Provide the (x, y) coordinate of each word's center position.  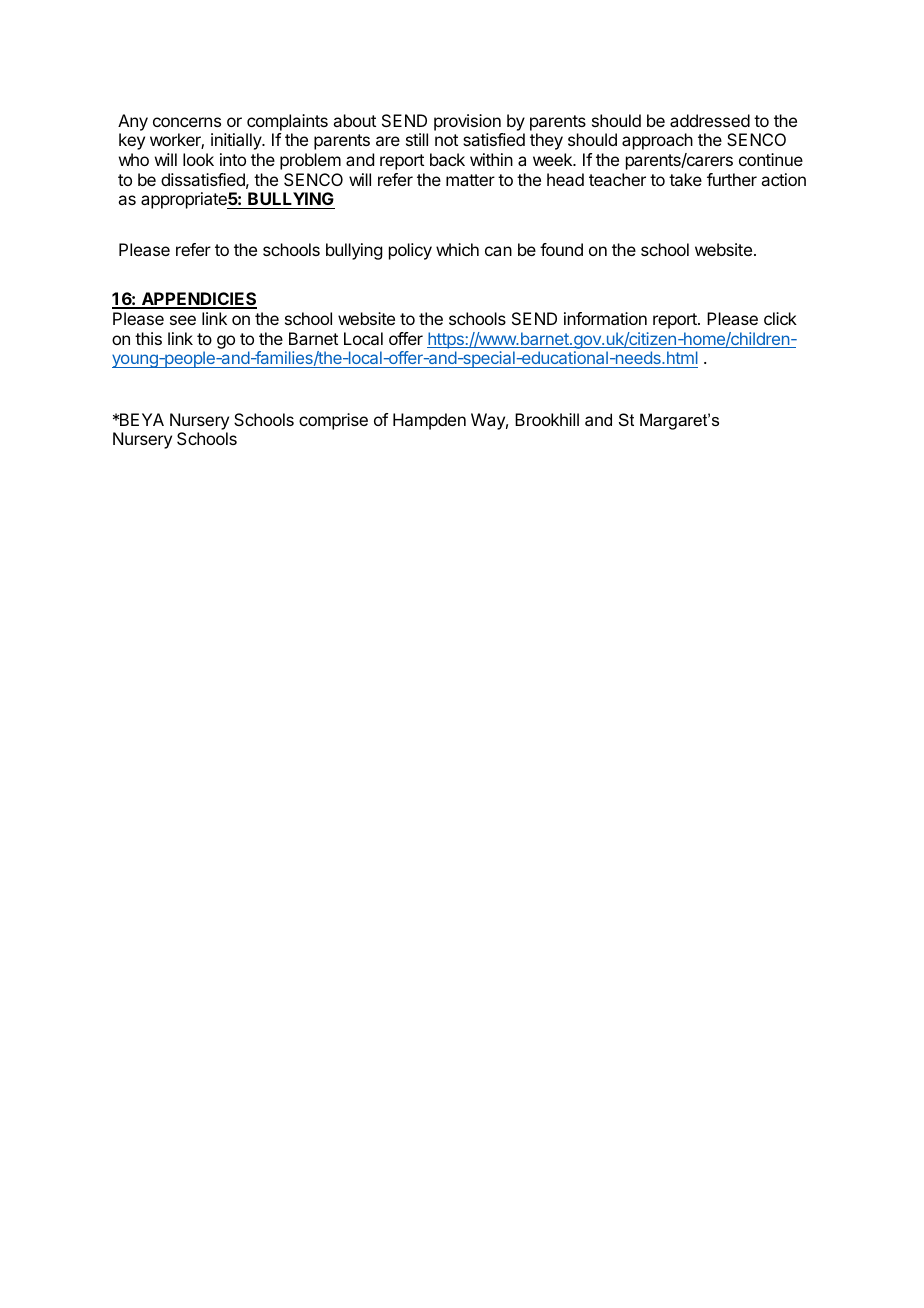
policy (410, 251)
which (457, 249)
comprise (333, 421)
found (561, 249)
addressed (710, 120)
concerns (187, 122)
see (183, 320)
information (605, 318)
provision (467, 122)
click (780, 318)
